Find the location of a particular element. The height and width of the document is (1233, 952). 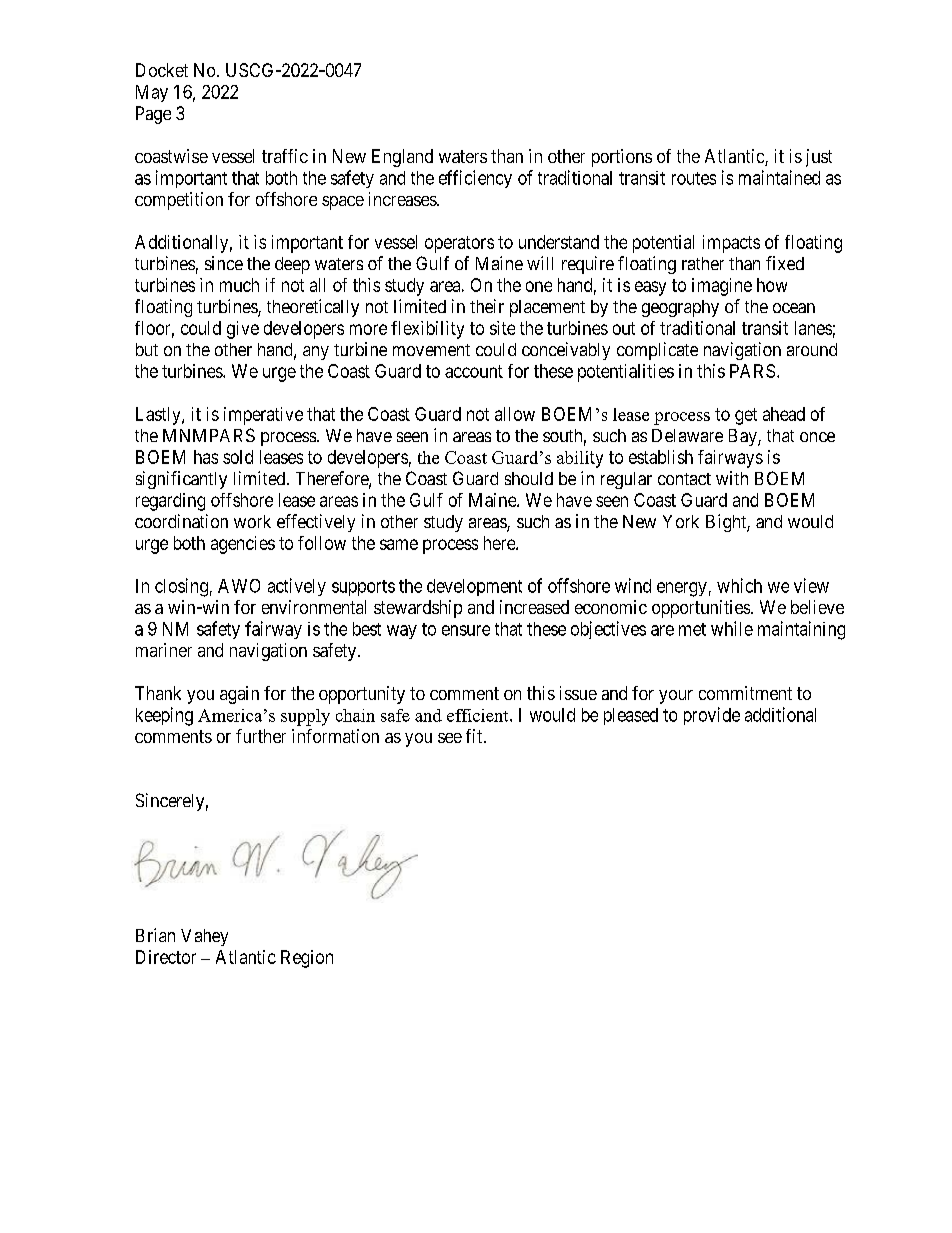

Director is located at coordinates (166, 957).
